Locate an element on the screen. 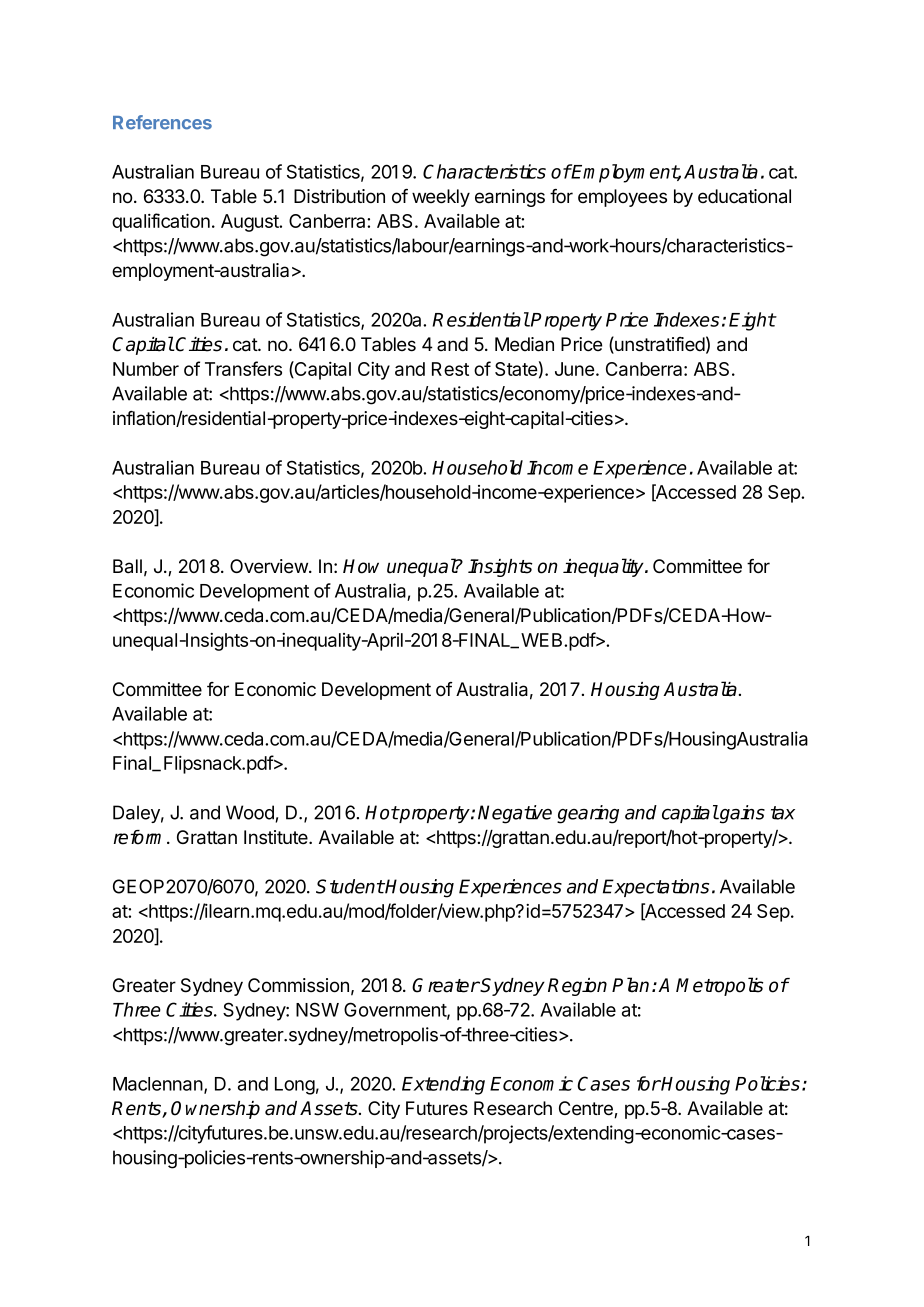  Rest is located at coordinates (450, 369).
